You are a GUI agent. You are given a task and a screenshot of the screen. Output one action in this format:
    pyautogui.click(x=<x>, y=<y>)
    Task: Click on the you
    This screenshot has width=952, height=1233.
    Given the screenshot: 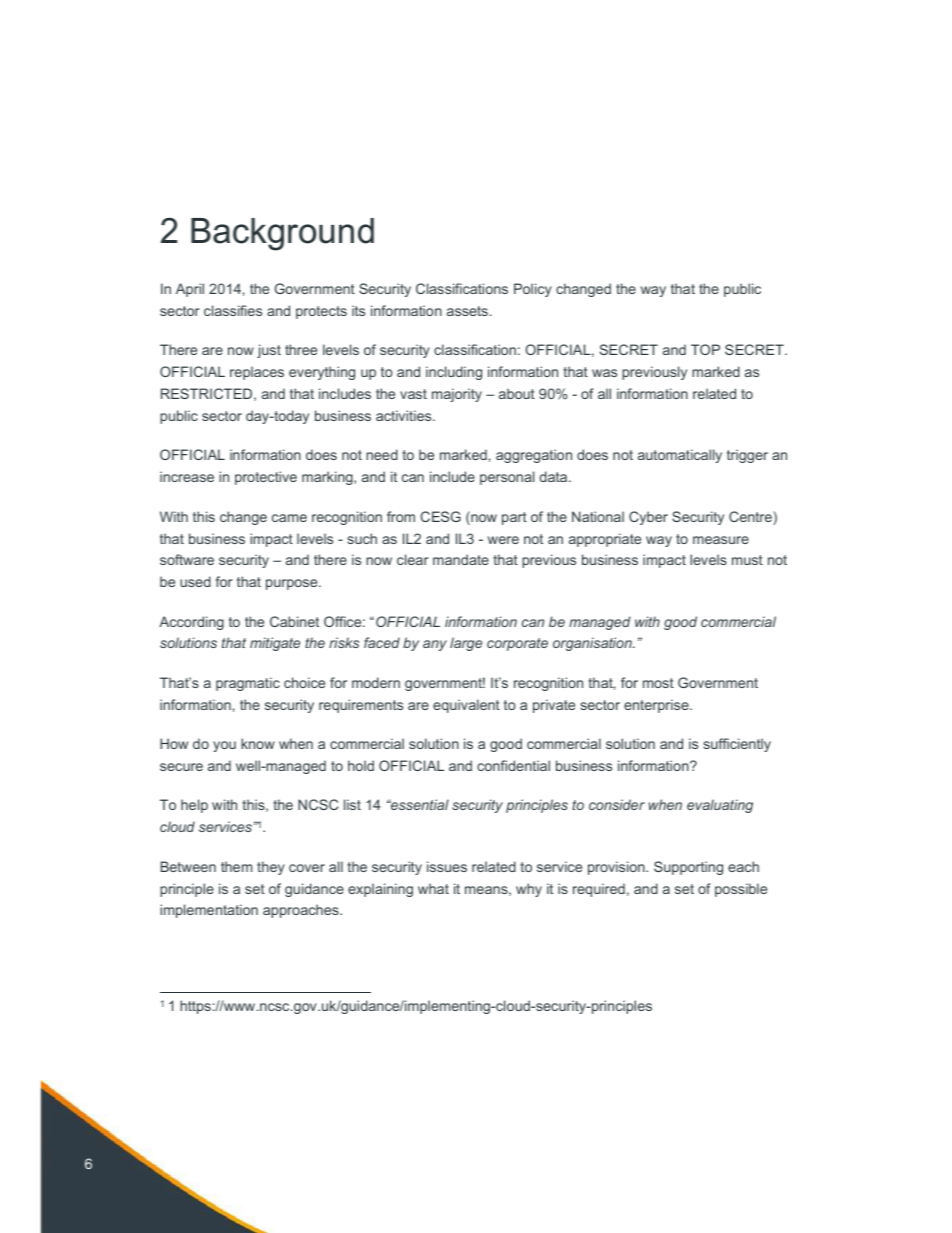 What is the action you would take?
    pyautogui.click(x=224, y=746)
